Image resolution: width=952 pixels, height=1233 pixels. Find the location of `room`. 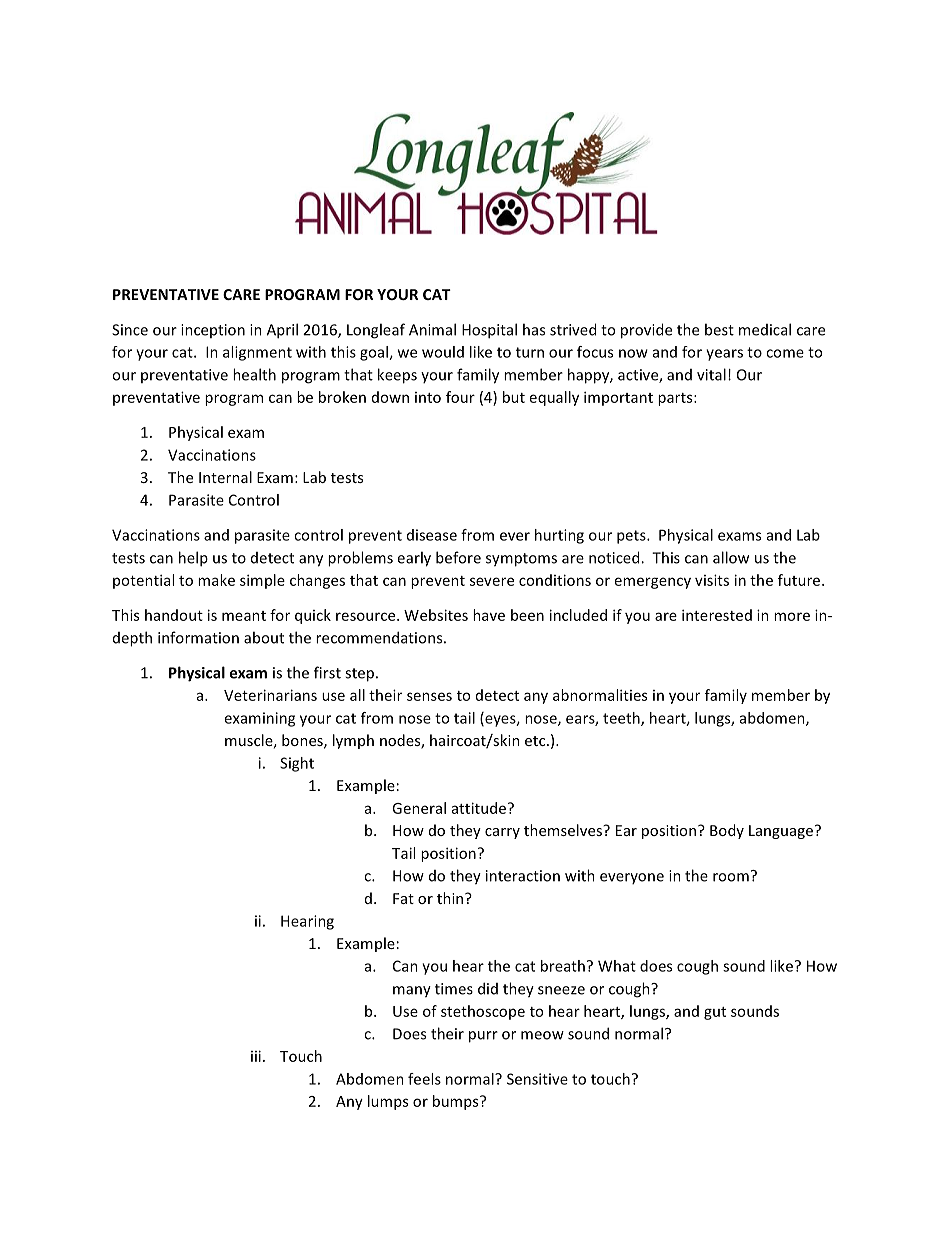

room is located at coordinates (731, 877).
